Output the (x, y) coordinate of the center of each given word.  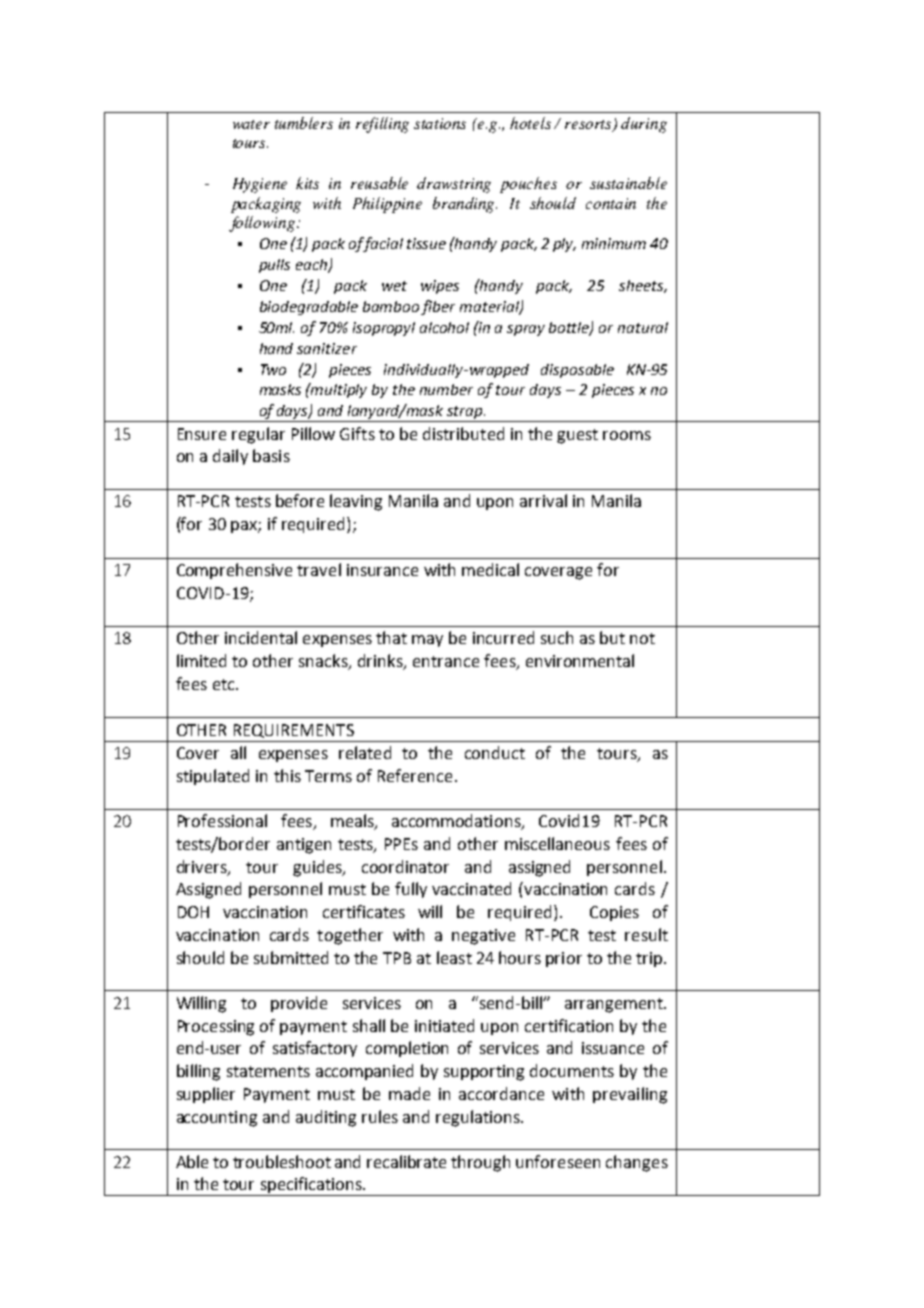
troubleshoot (282, 1161)
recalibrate (406, 1161)
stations (440, 123)
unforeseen (558, 1161)
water (251, 124)
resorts (590, 125)
